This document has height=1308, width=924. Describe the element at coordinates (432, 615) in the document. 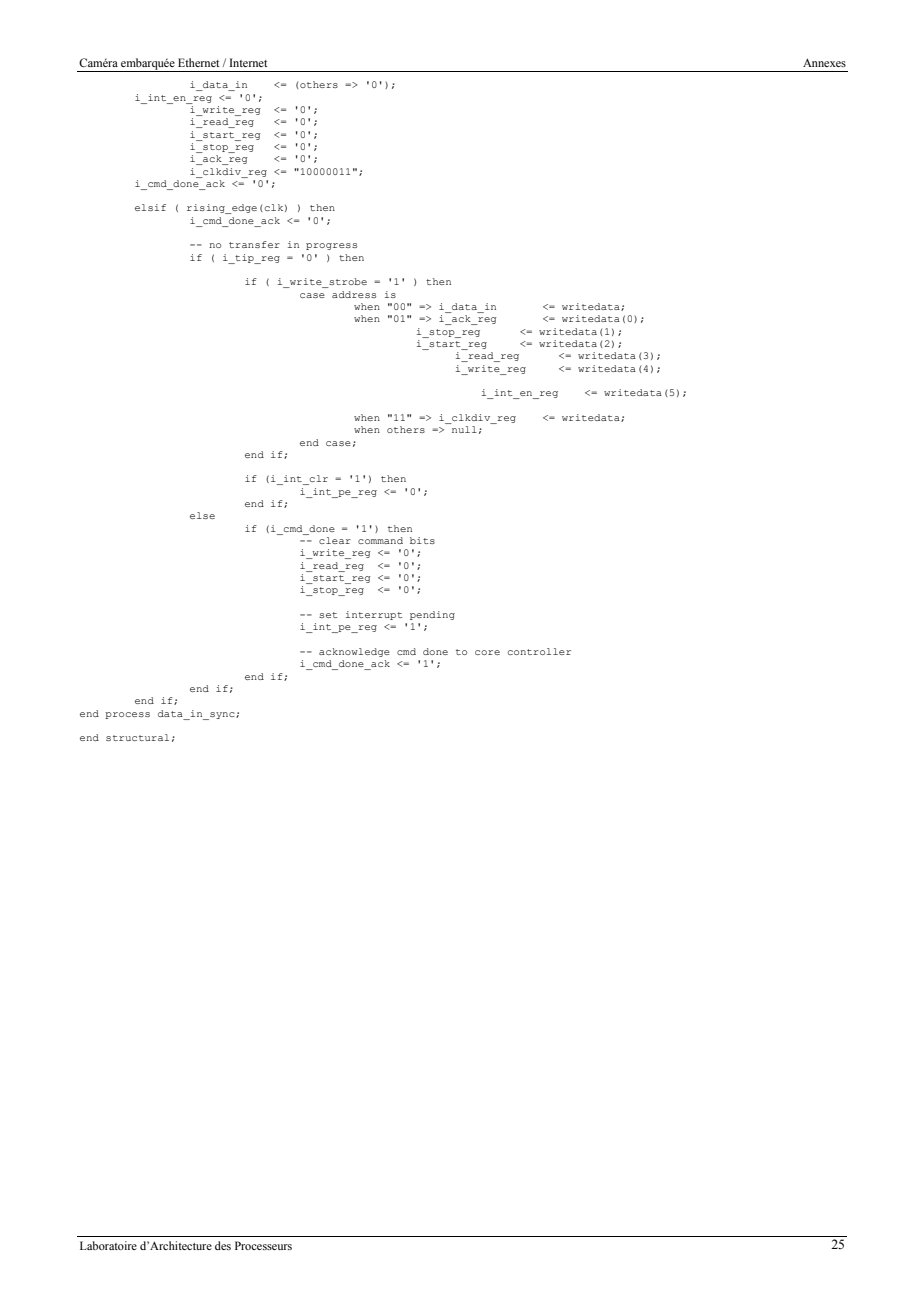

I see `pending` at that location.
